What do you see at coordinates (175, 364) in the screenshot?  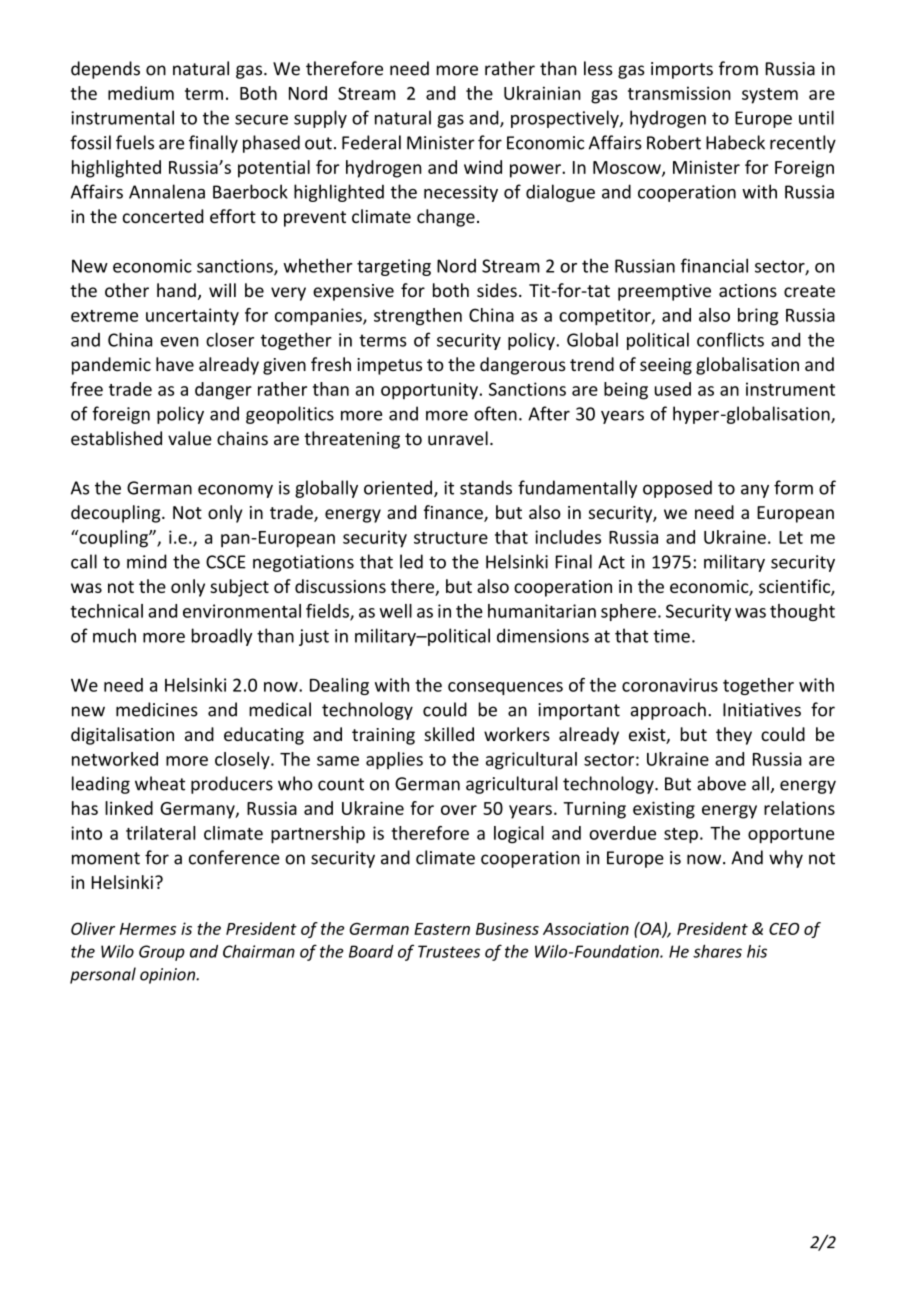 I see `have` at bounding box center [175, 364].
